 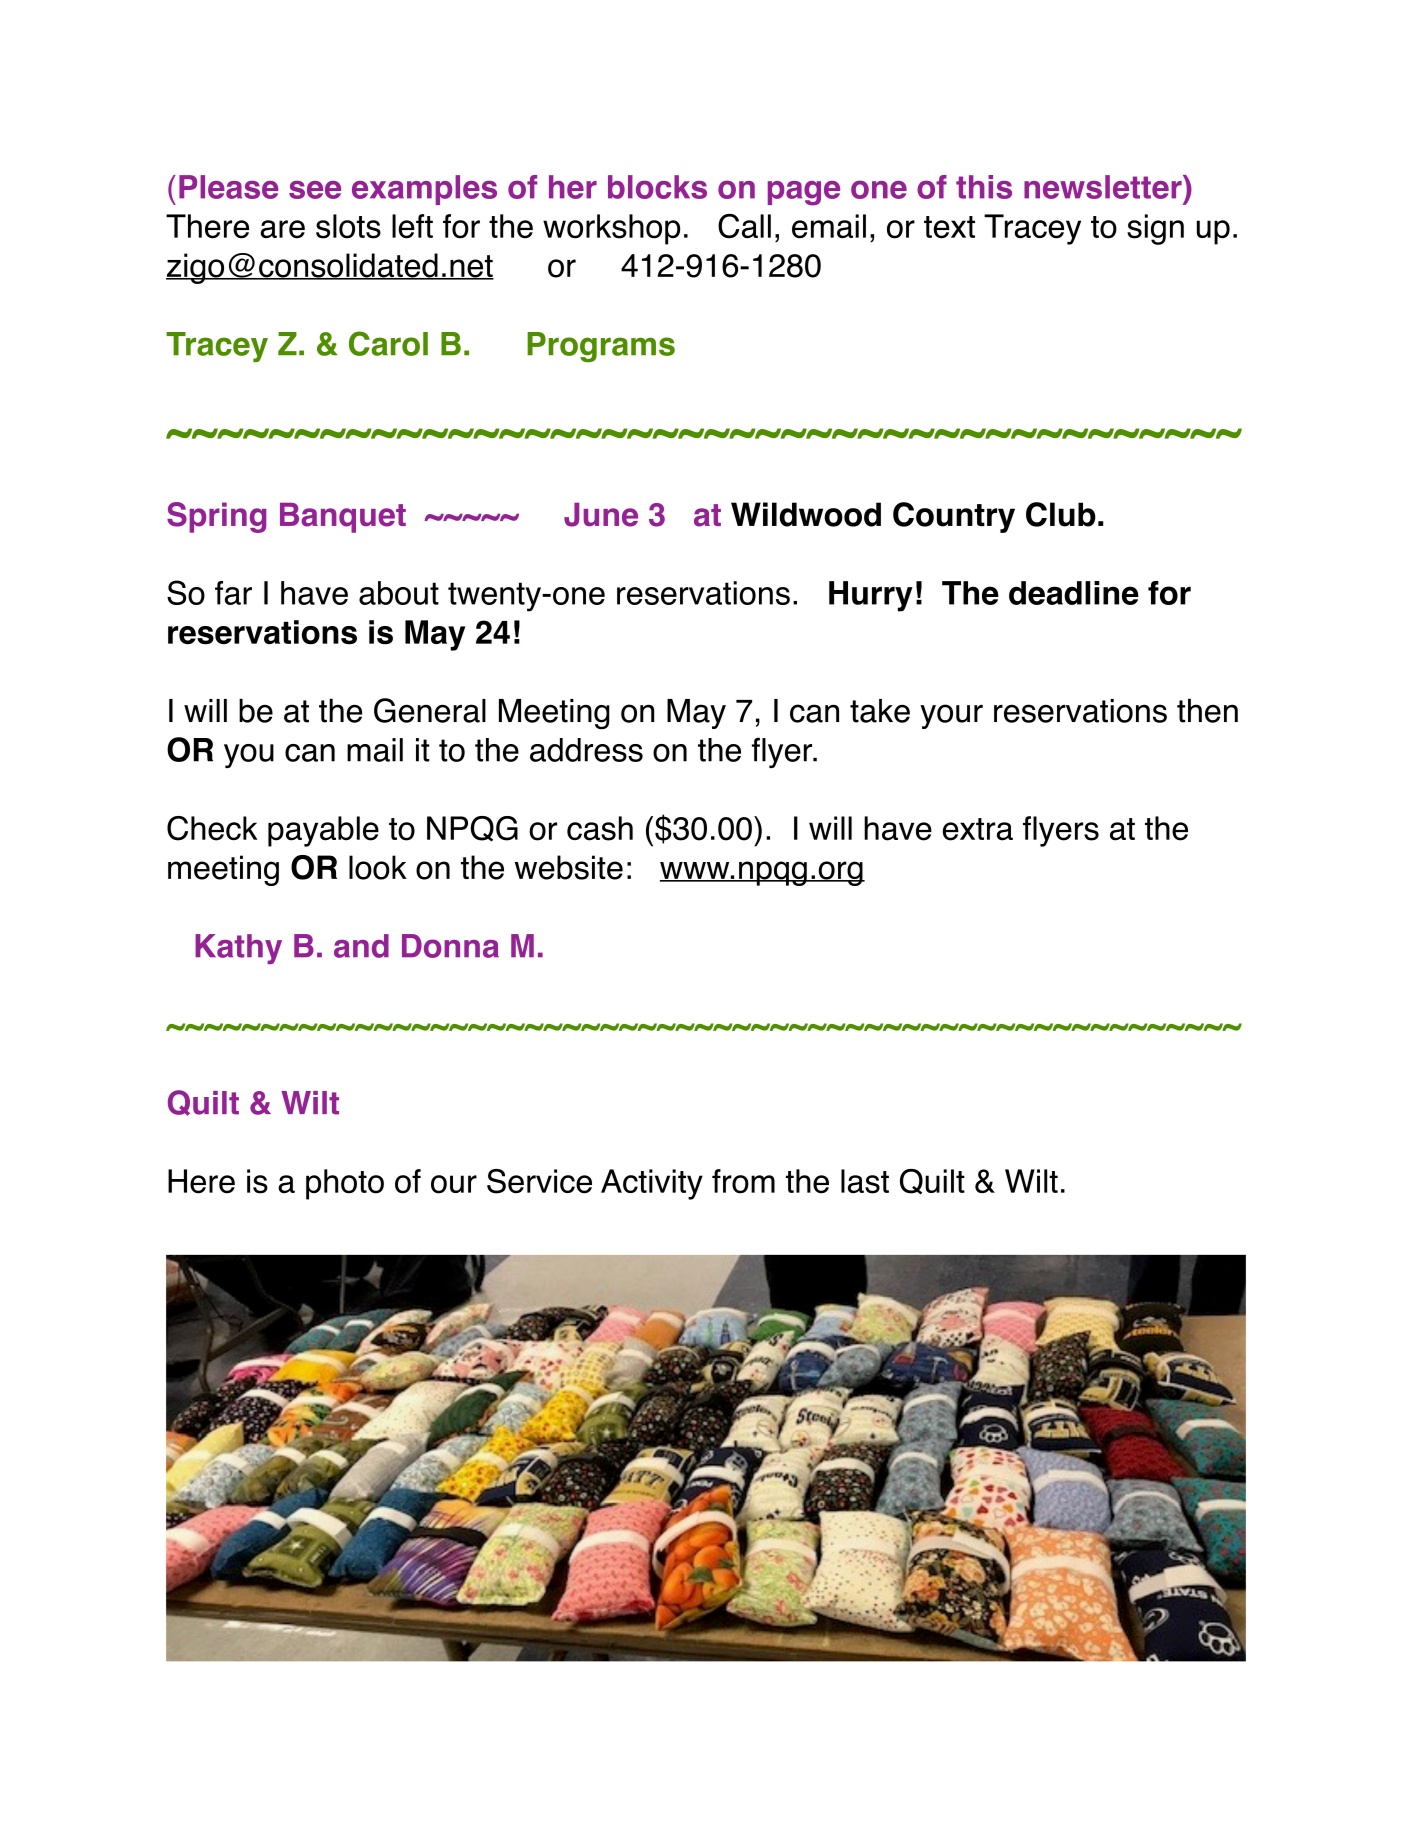 I want to click on Banquet, so click(x=343, y=518).
